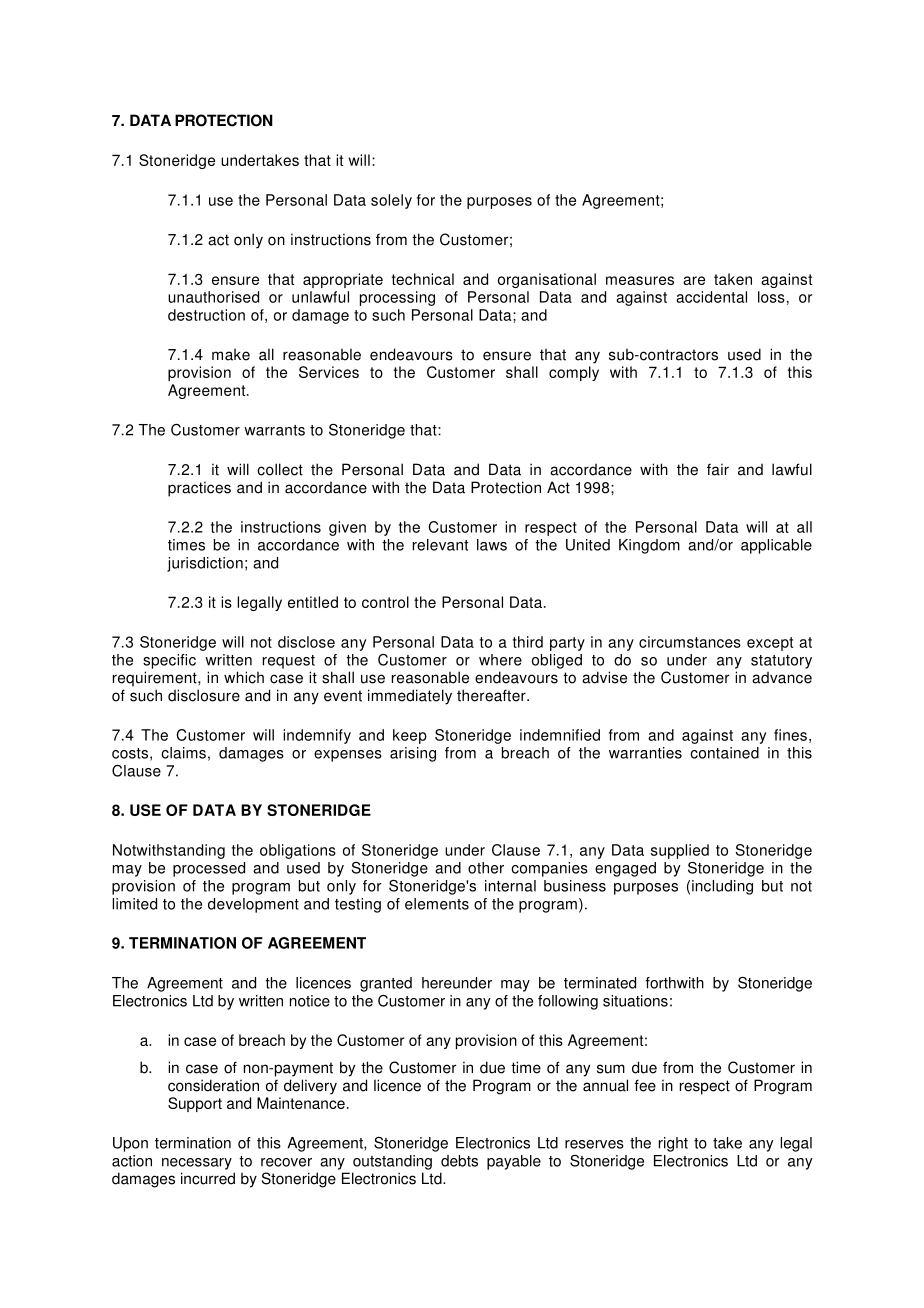  What do you see at coordinates (274, 430) in the image?
I see `warrants` at bounding box center [274, 430].
